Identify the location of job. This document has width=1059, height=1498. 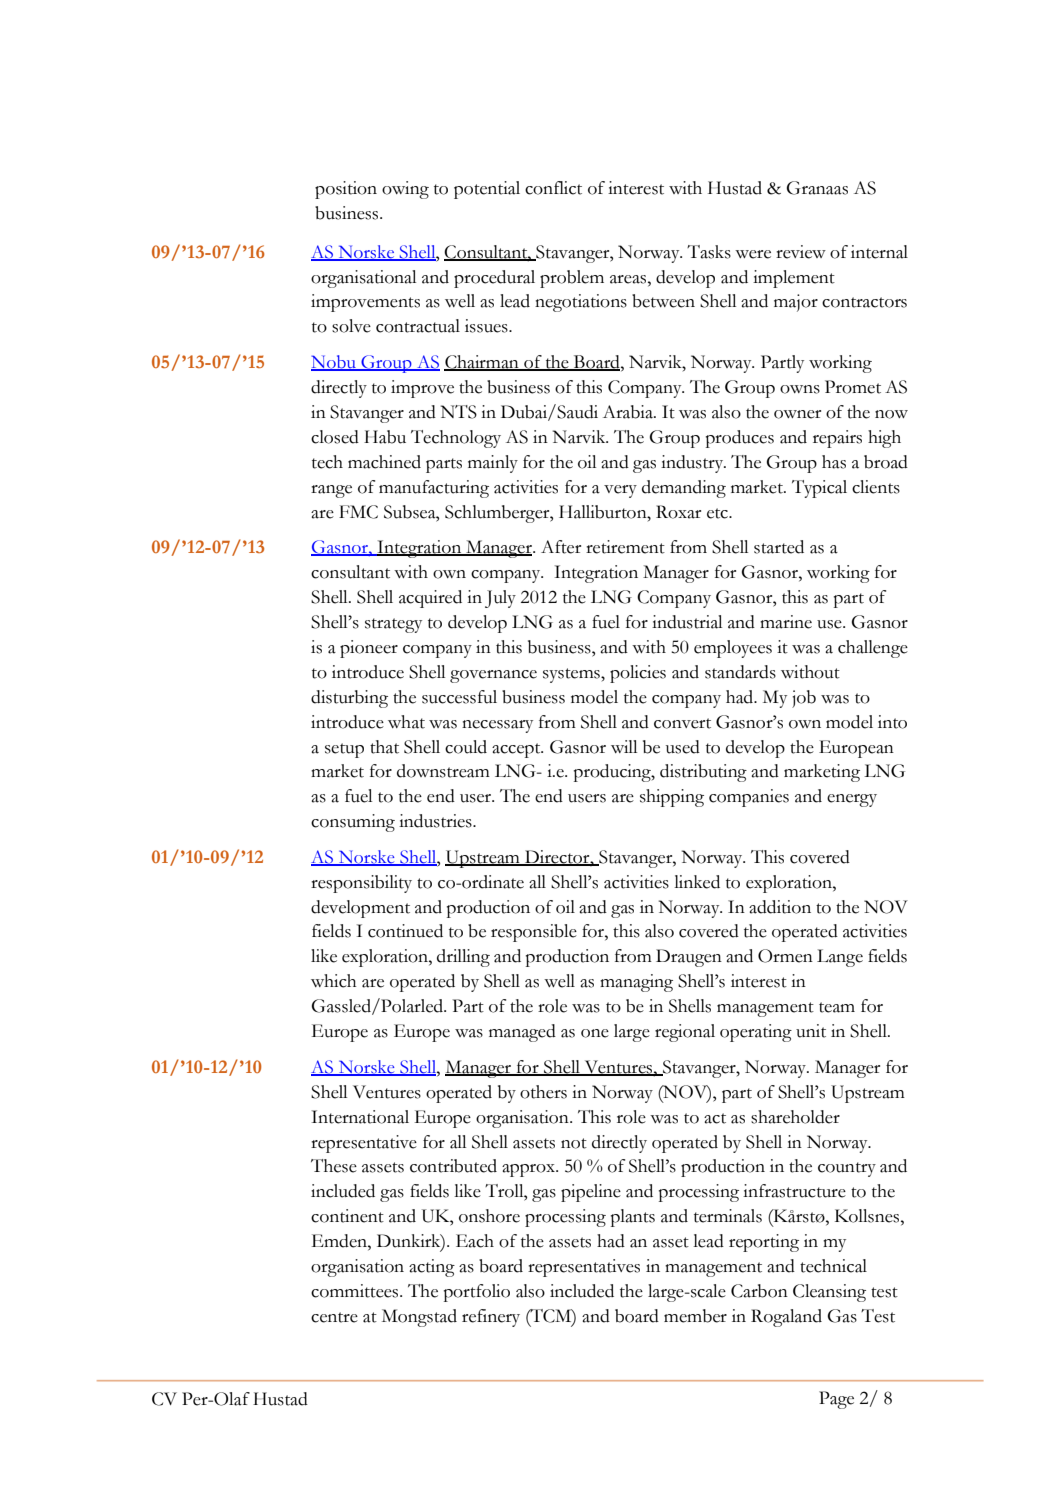
(804, 699).
